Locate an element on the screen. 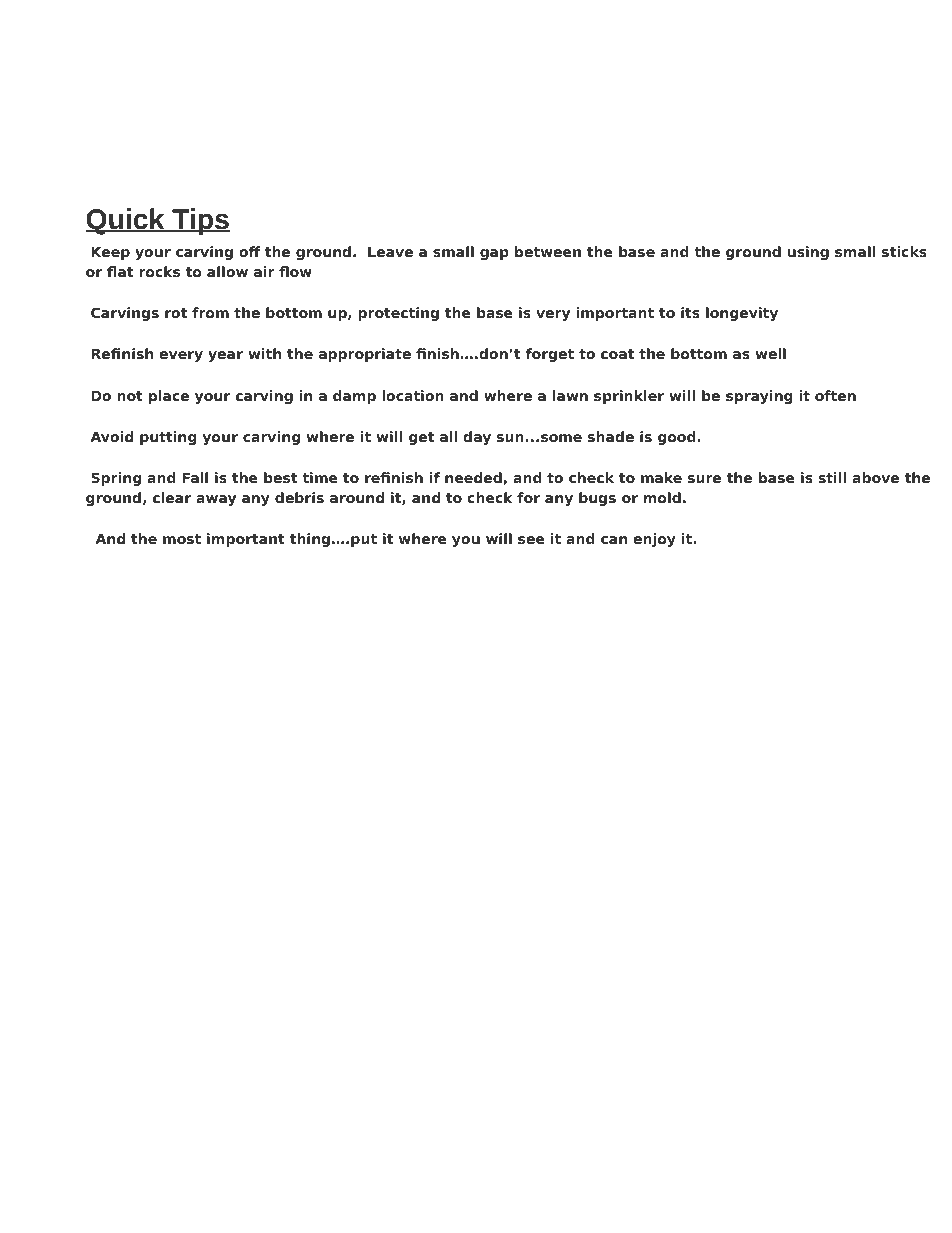  place is located at coordinates (169, 397).
